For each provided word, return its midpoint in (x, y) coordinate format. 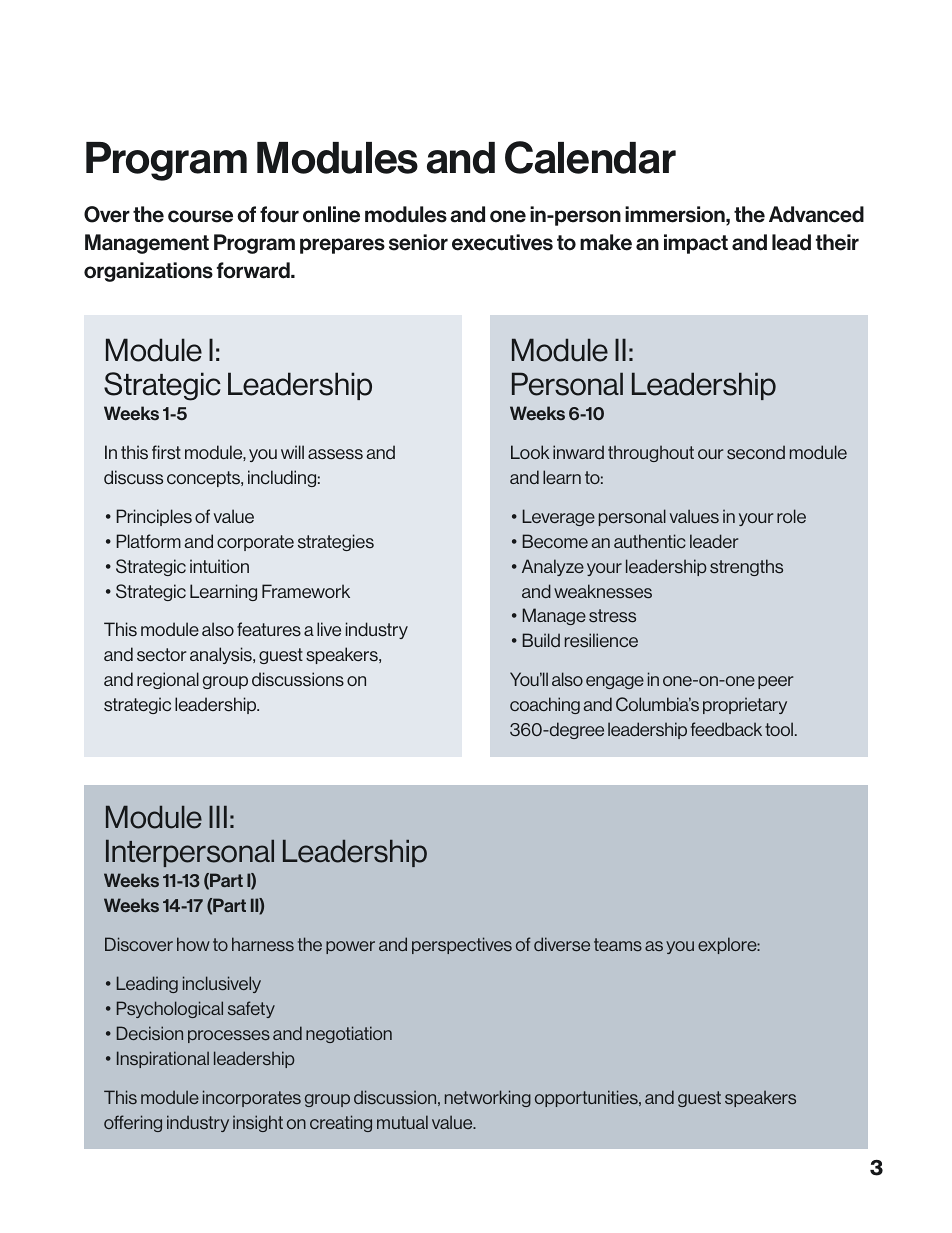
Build (541, 640)
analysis (222, 655)
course (200, 216)
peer (775, 682)
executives (502, 242)
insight (258, 1123)
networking (488, 1098)
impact (696, 244)
